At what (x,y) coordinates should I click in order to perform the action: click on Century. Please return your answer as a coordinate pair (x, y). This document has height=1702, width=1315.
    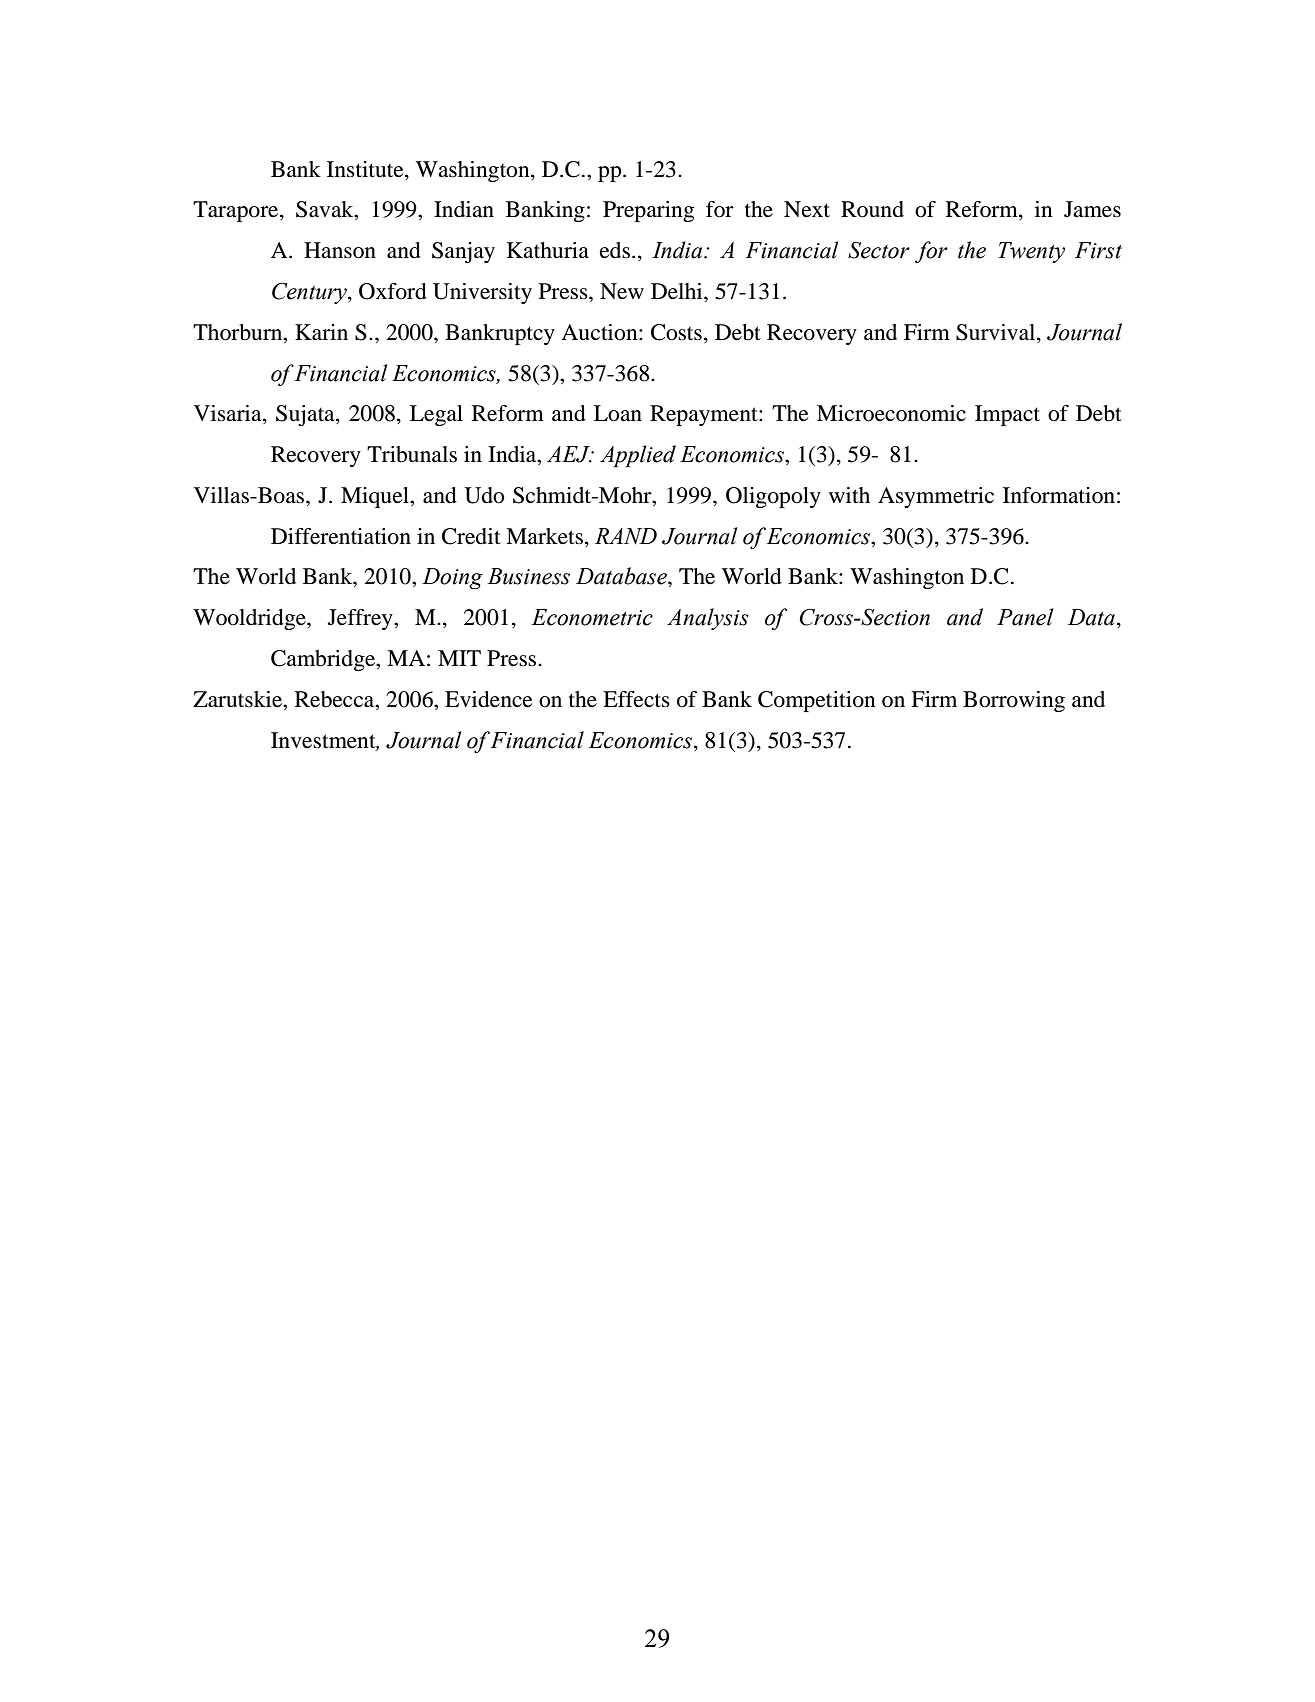
    Looking at the image, I should click on (310, 293).
